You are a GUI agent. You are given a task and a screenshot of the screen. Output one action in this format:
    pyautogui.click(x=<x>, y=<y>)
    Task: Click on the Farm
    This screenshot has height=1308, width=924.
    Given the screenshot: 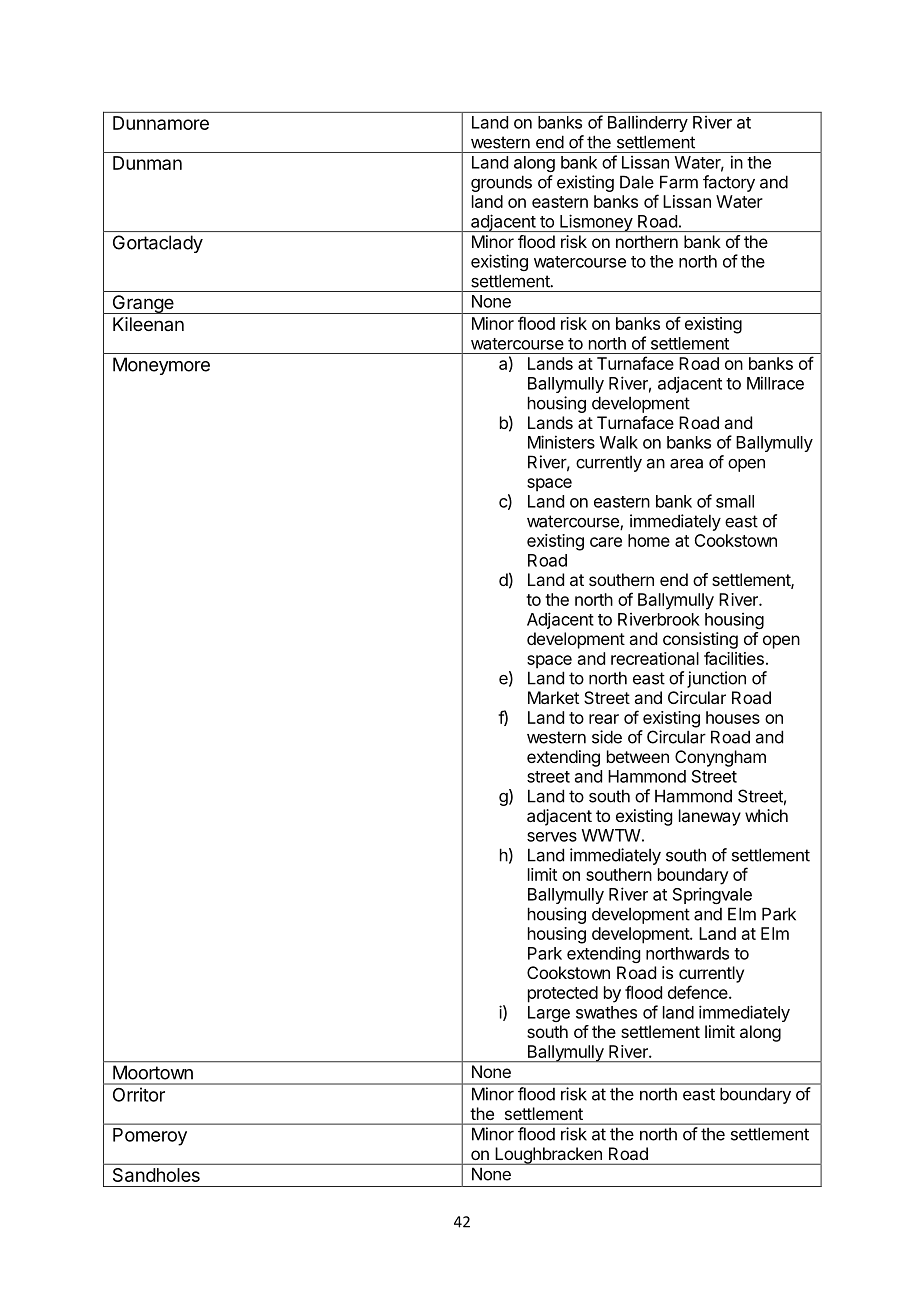 What is the action you would take?
    pyautogui.click(x=679, y=182)
